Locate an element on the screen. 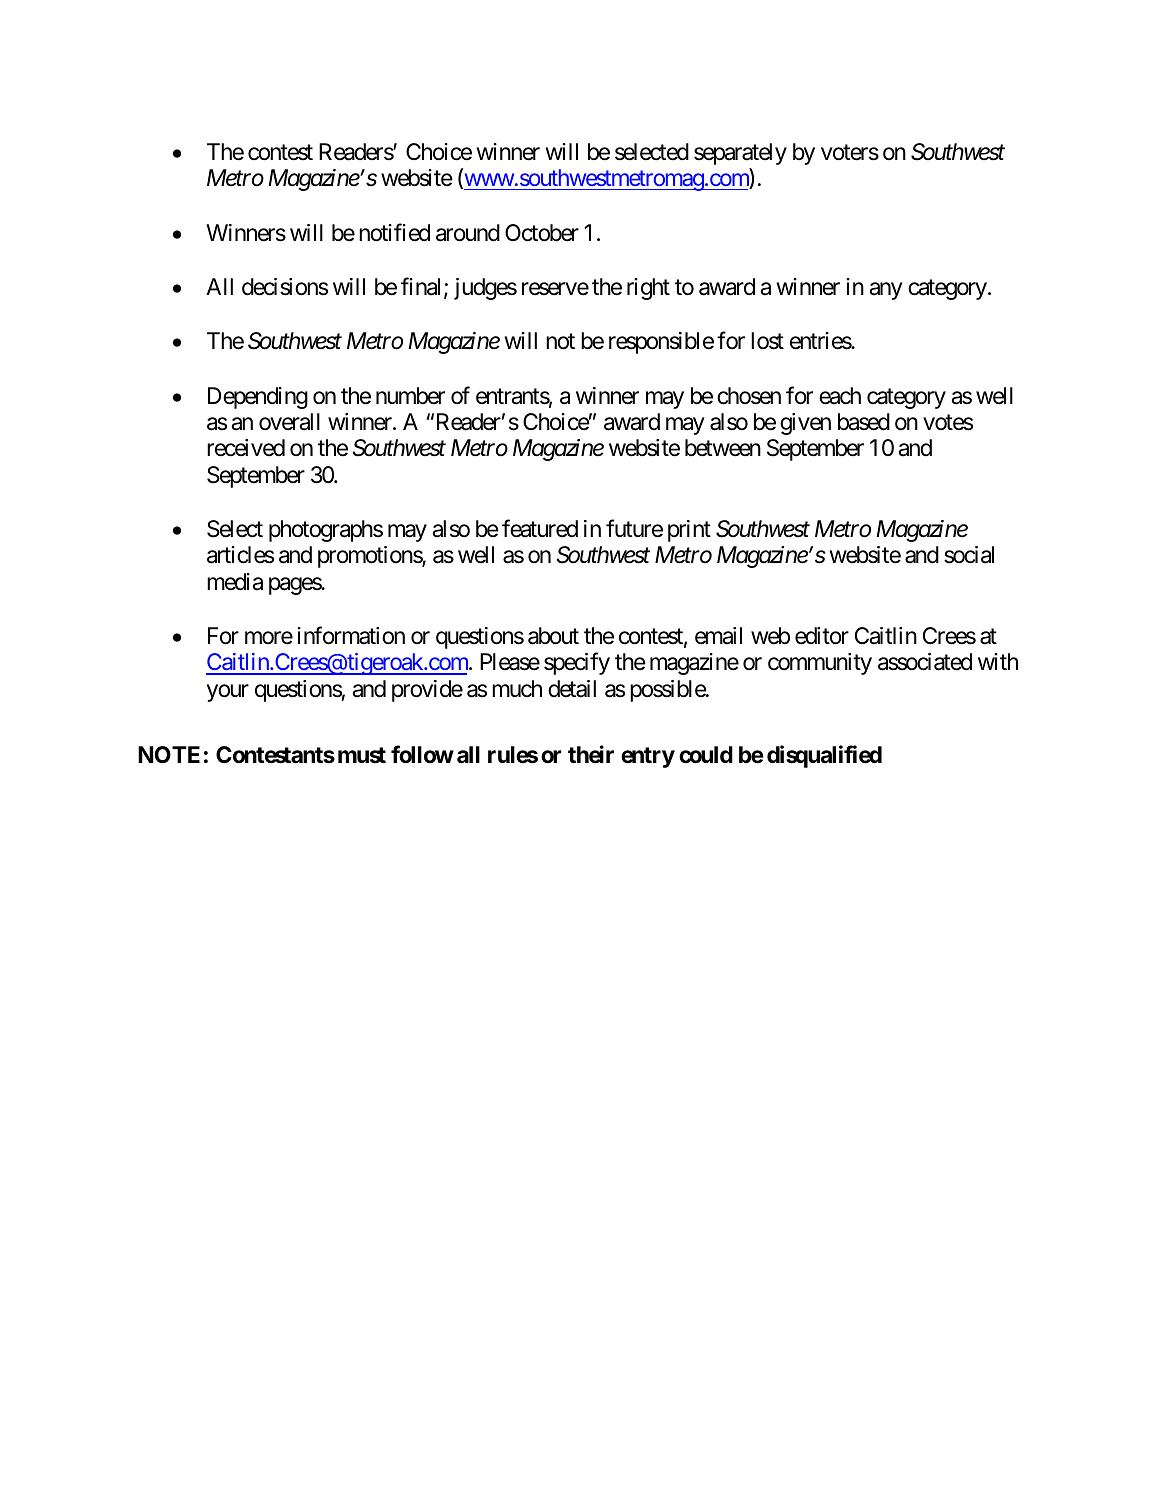 Image resolution: width=1168 pixels, height=1512 pixels. about is located at coordinates (553, 636).
